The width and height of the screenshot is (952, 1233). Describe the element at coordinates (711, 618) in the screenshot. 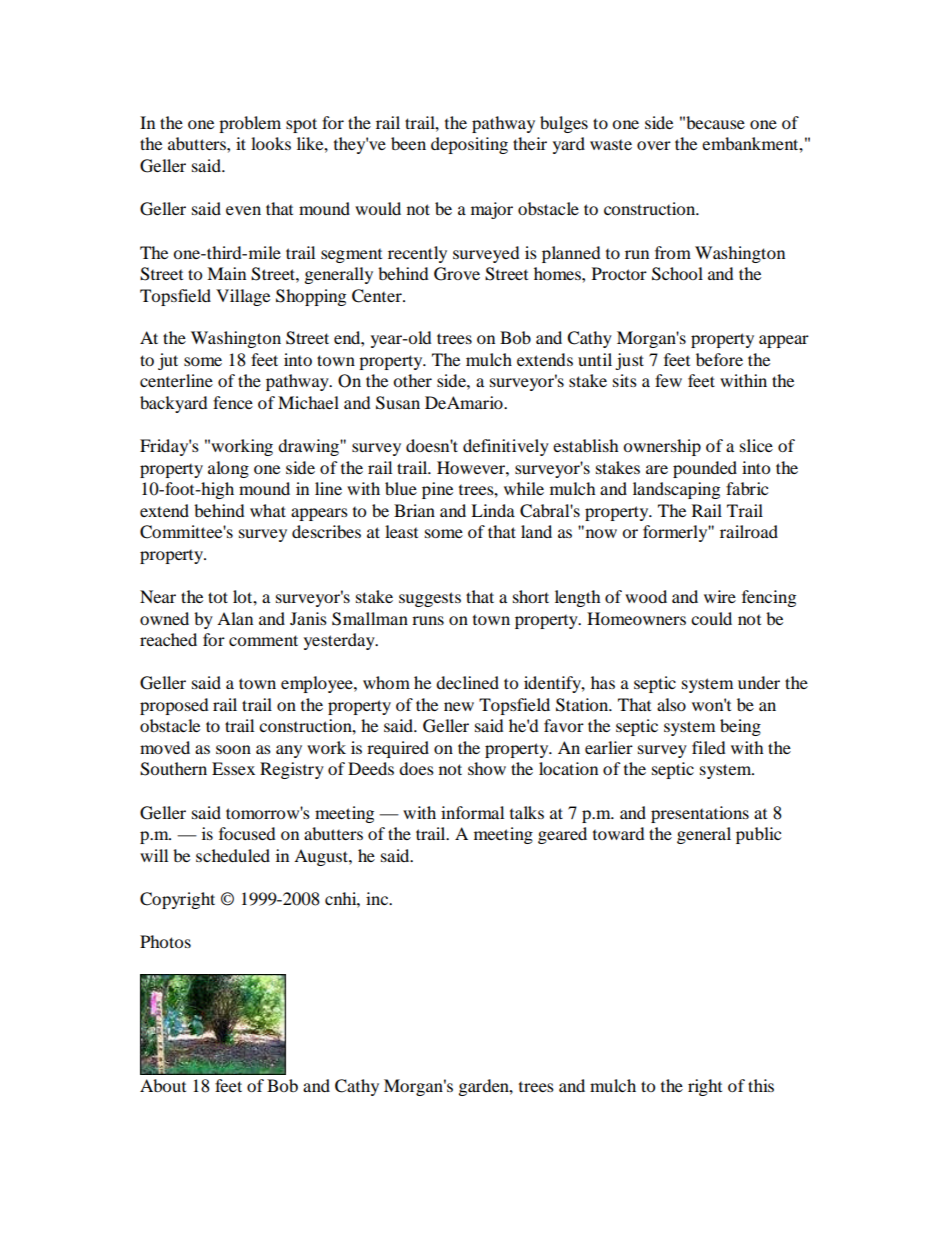

I see `could` at that location.
